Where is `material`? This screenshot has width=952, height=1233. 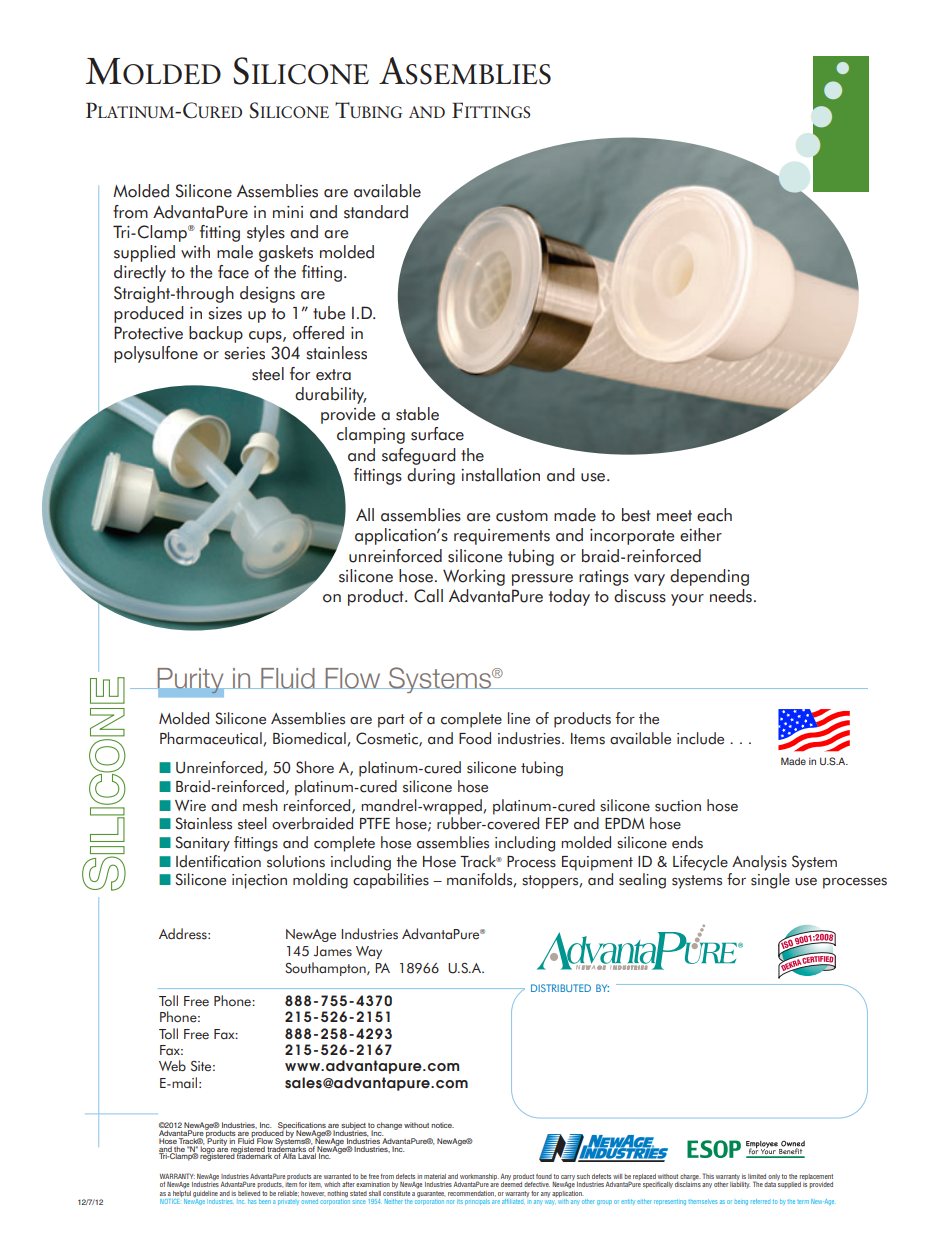 material is located at coordinates (435, 1176).
